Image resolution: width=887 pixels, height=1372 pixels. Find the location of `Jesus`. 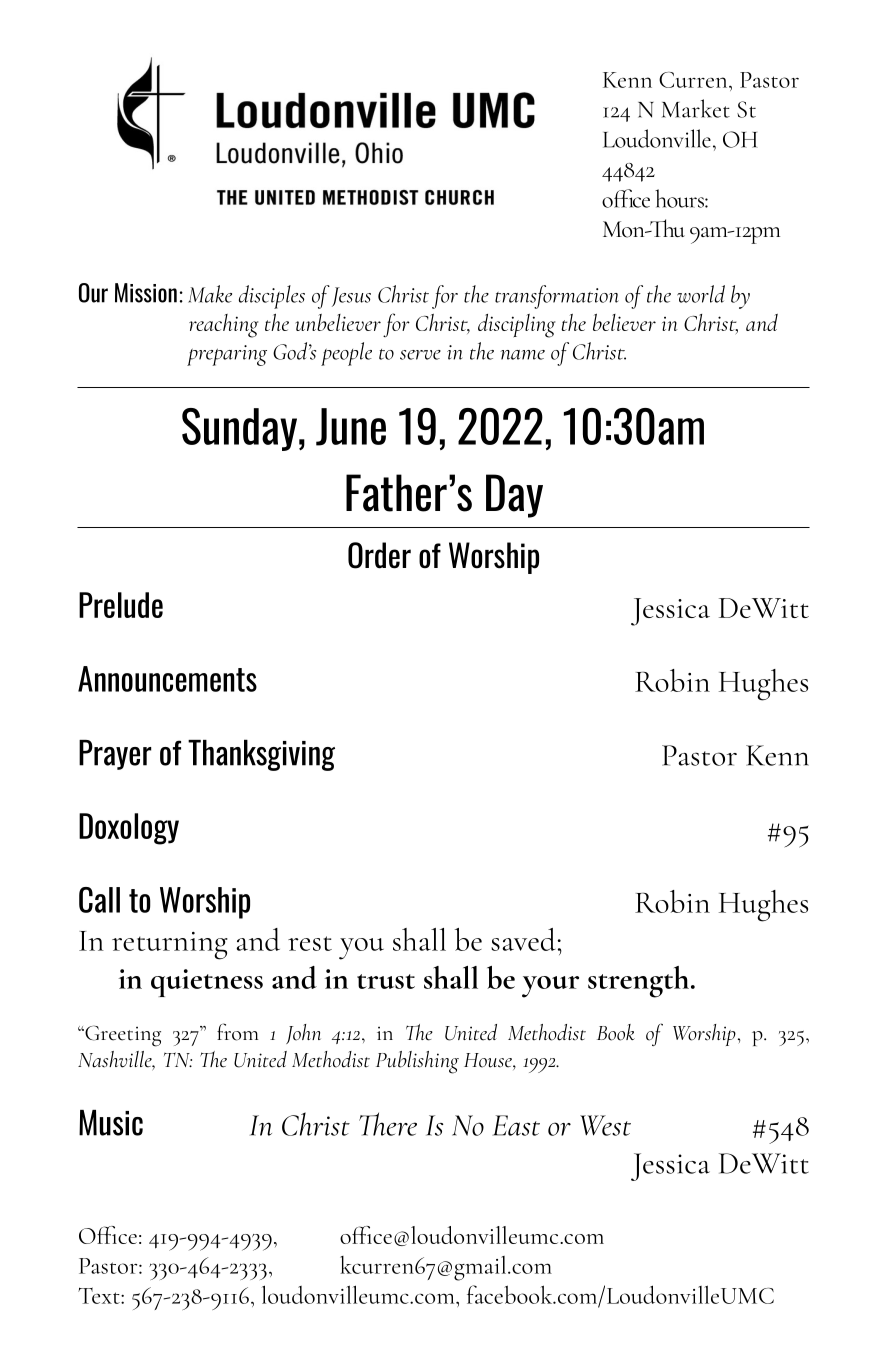

Jesus is located at coordinates (351, 297).
